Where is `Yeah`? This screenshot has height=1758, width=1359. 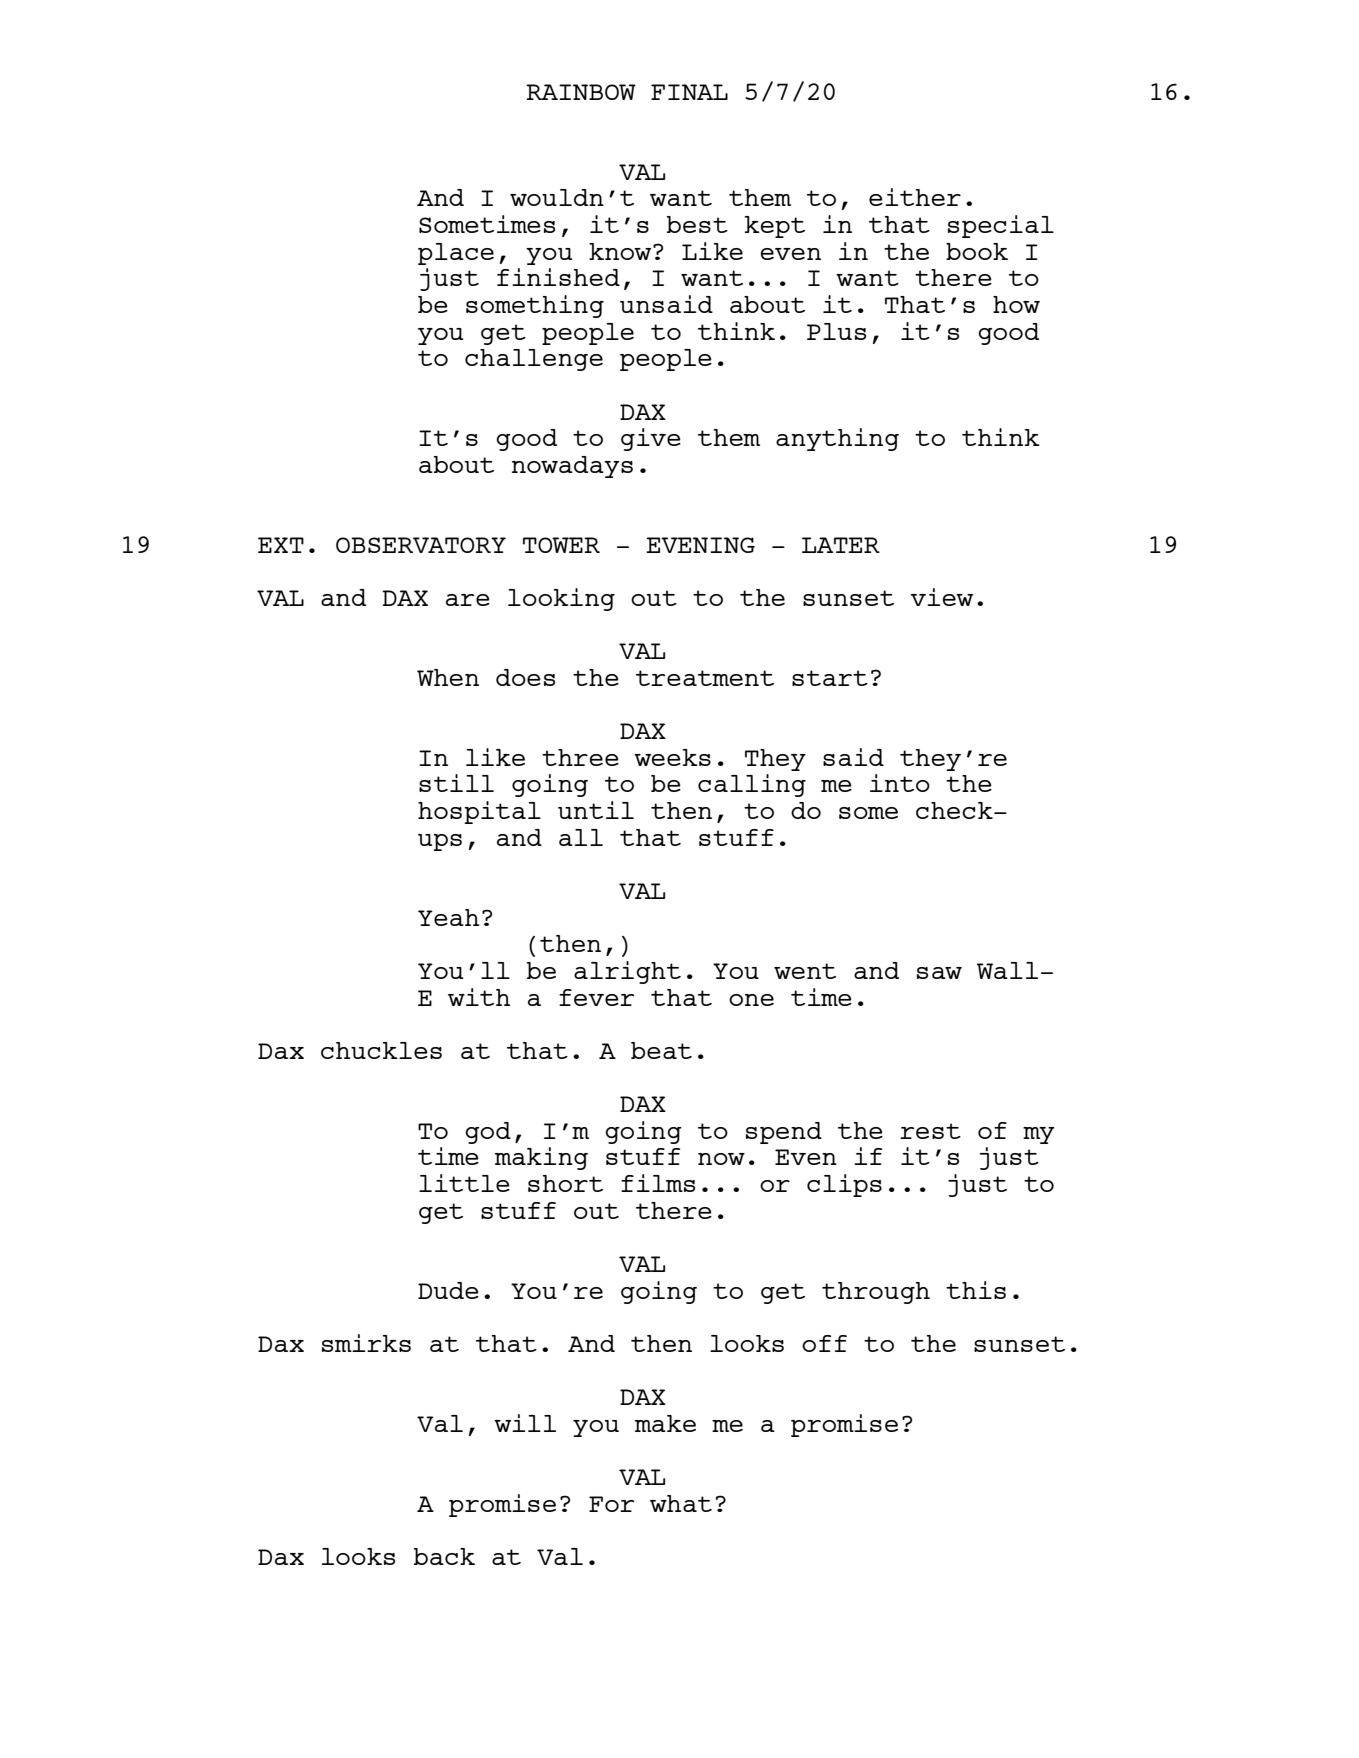
Yeah is located at coordinates (448, 917).
